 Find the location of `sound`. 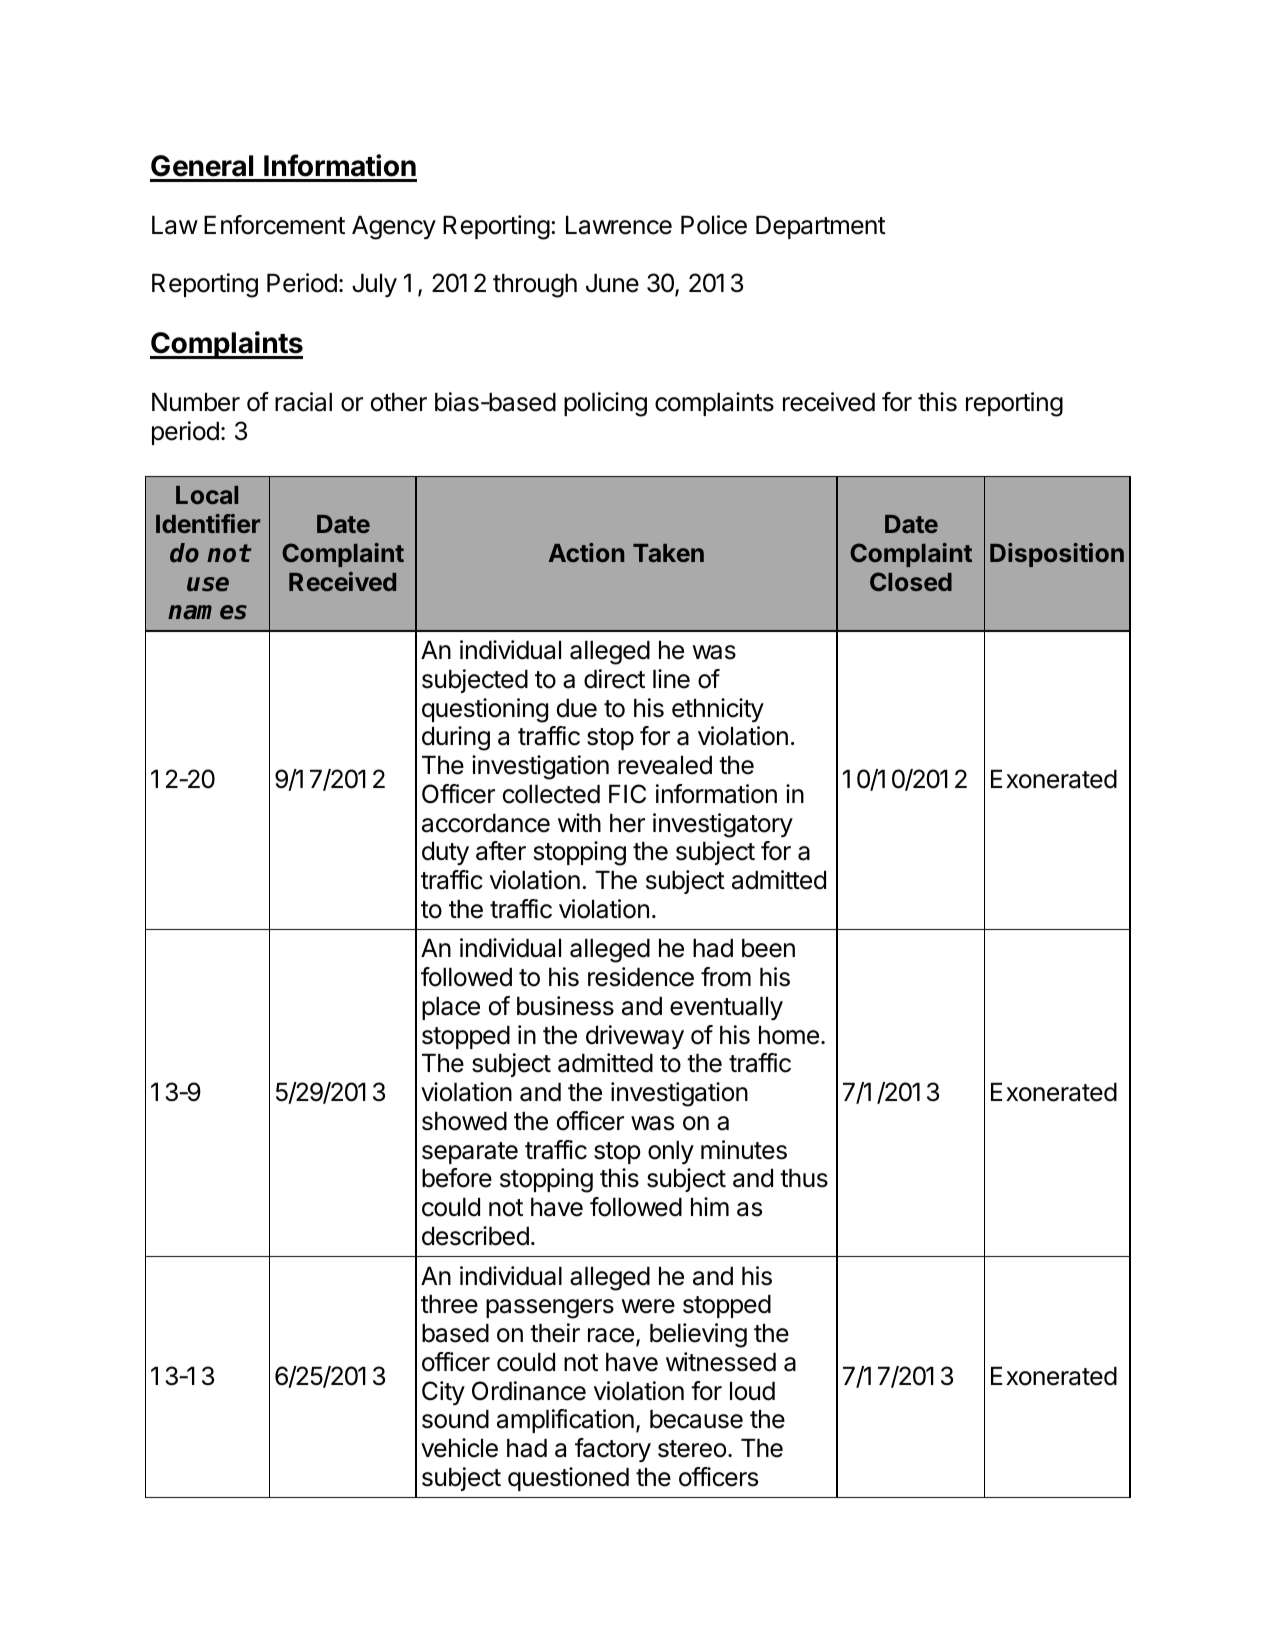

sound is located at coordinates (455, 1419).
